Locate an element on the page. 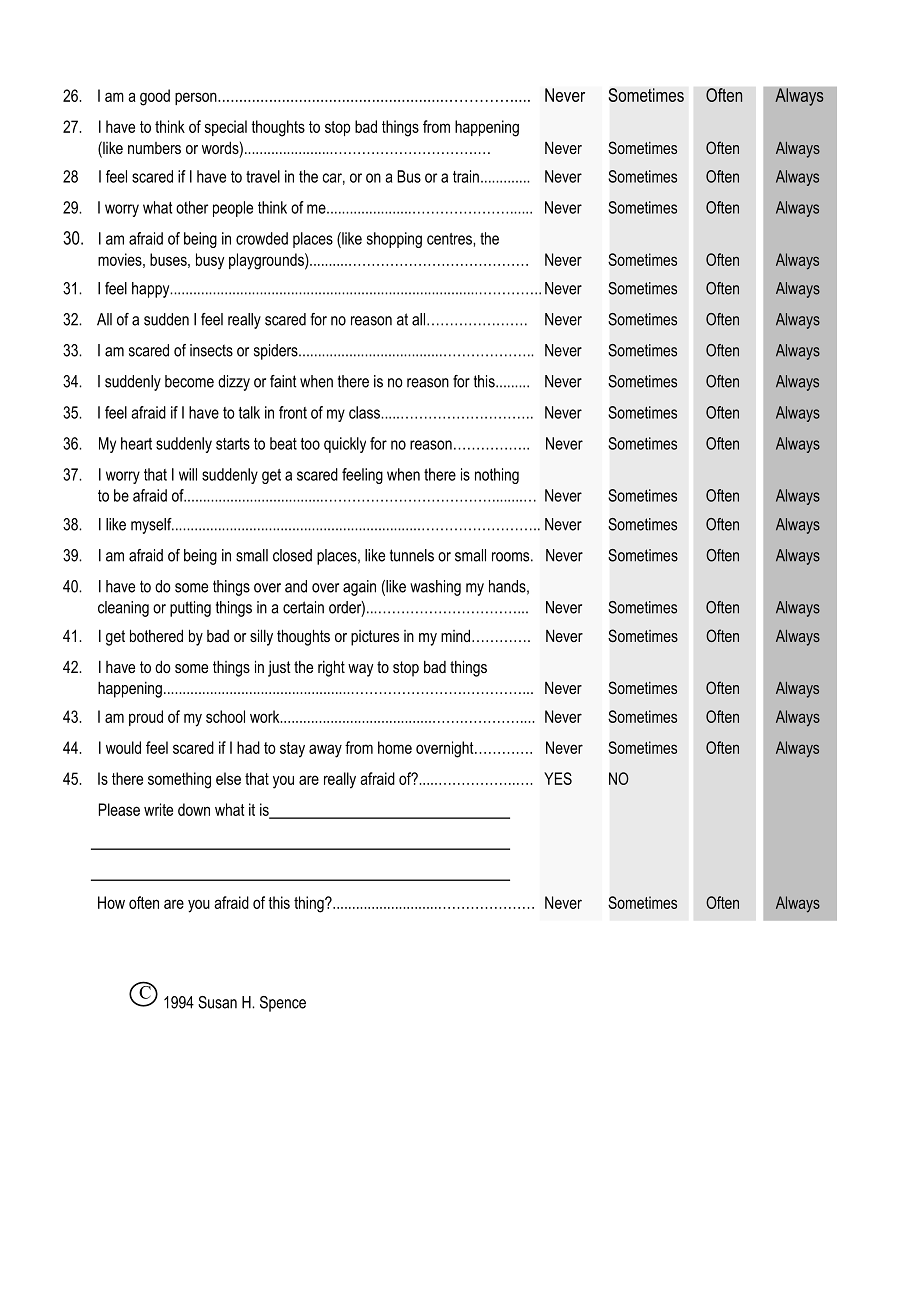 The image size is (924, 1308). travel is located at coordinates (263, 176).
